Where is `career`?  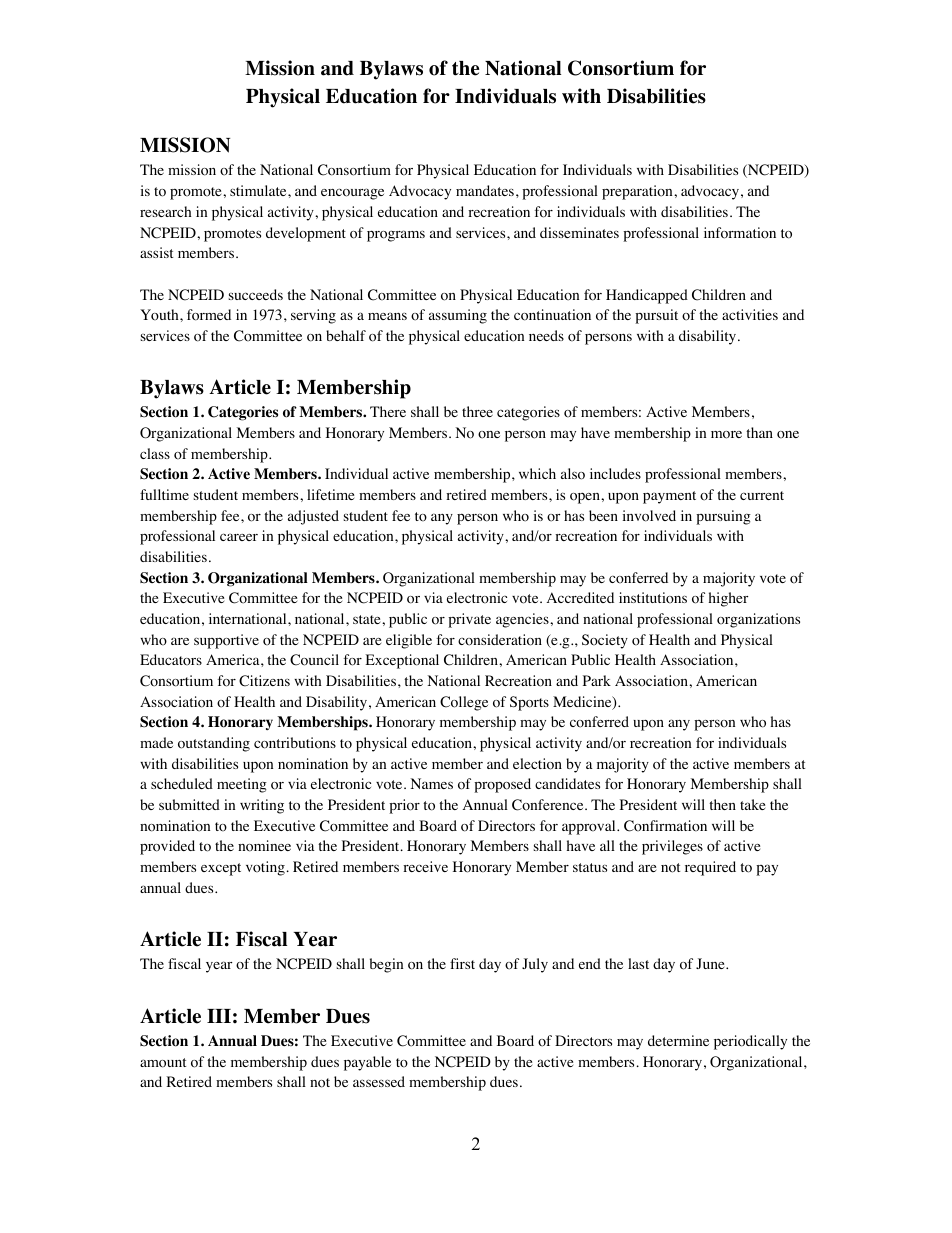 career is located at coordinates (239, 537).
